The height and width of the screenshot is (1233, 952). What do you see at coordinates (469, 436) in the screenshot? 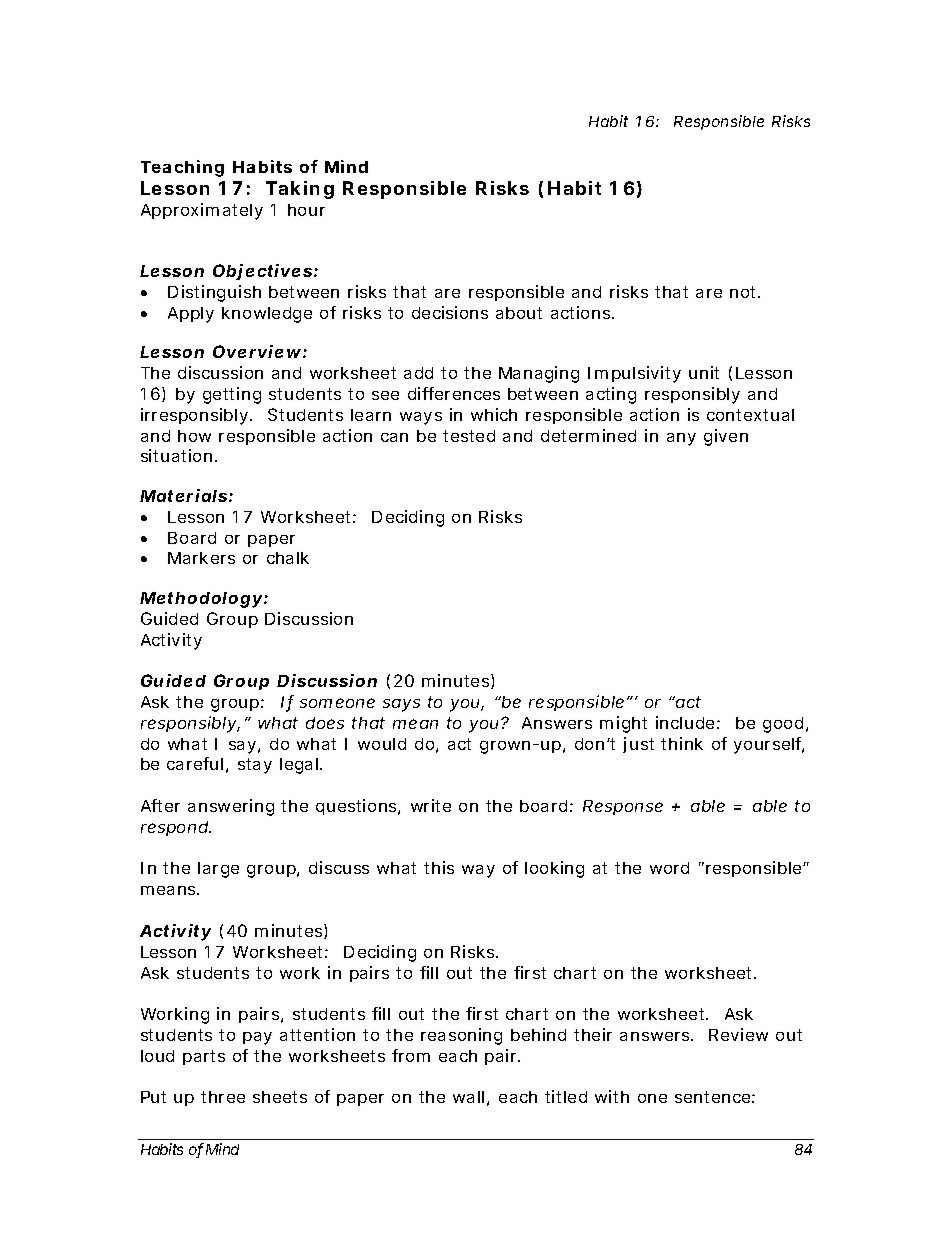
I see `tested` at bounding box center [469, 436].
